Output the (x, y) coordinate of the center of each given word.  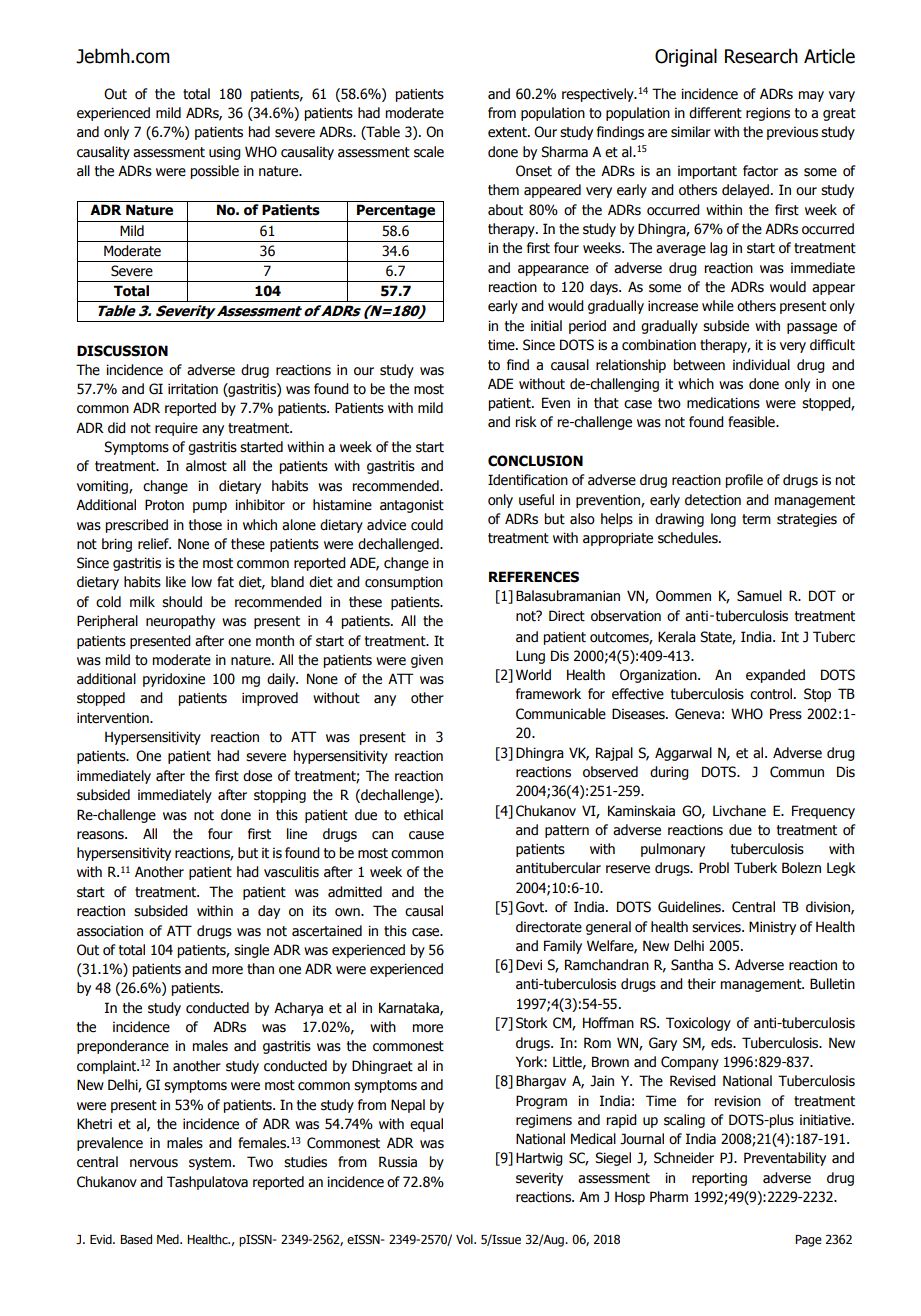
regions (768, 114)
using (225, 153)
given (427, 661)
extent (508, 132)
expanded (775, 676)
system (210, 1163)
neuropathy (180, 622)
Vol (465, 1239)
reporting (719, 1179)
